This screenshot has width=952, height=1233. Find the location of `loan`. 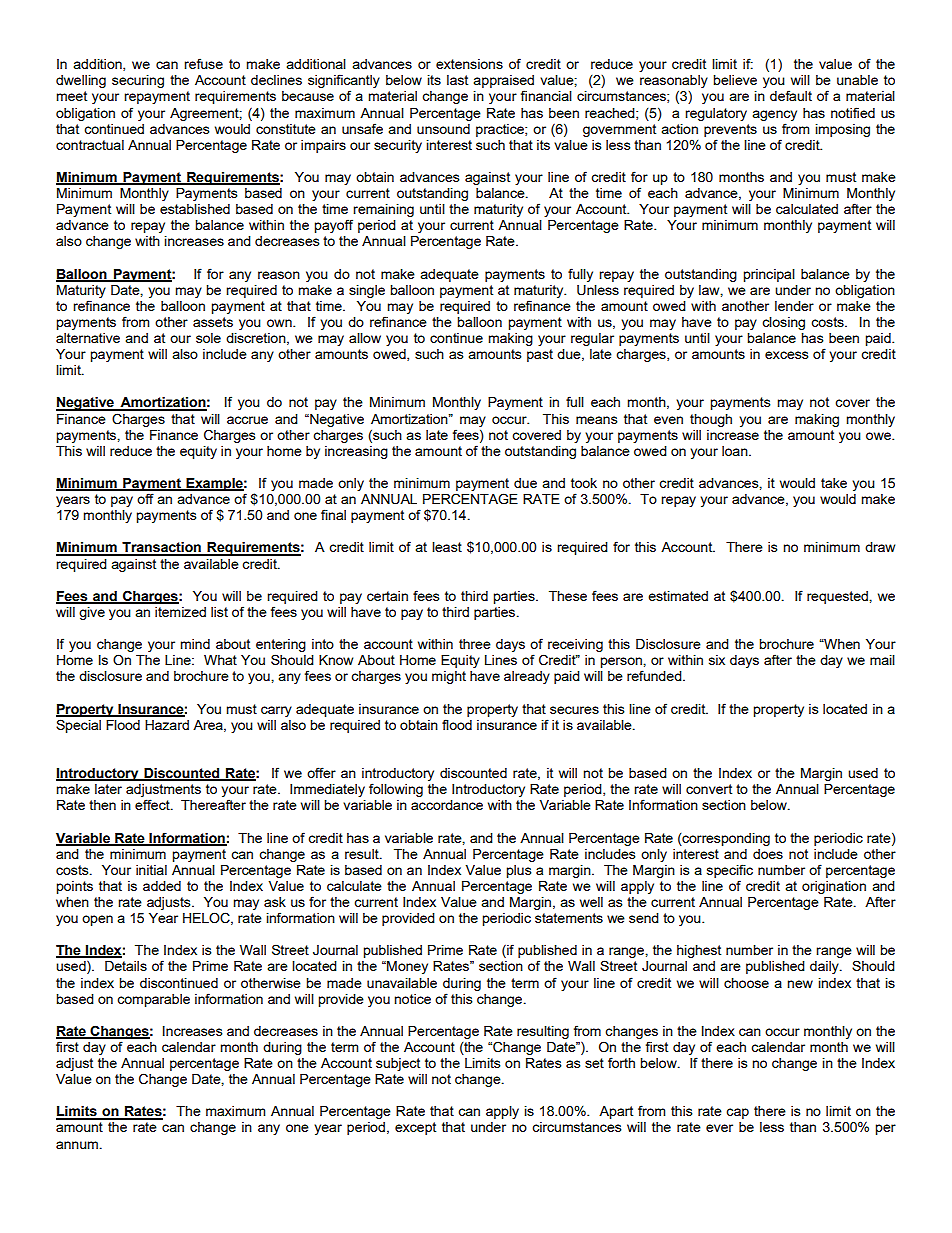

loan is located at coordinates (736, 451).
